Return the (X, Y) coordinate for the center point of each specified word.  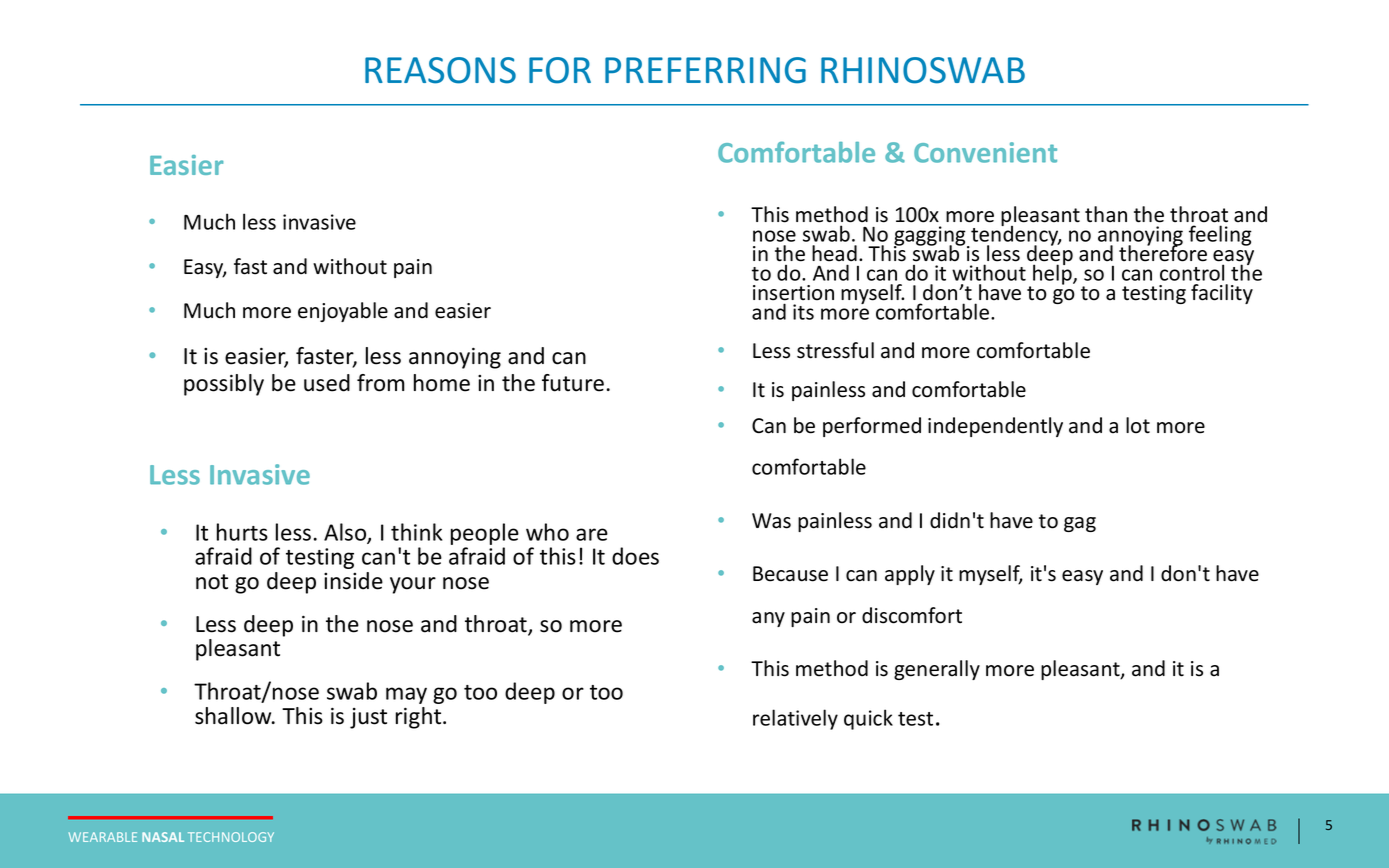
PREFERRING (705, 70)
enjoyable (343, 312)
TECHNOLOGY (231, 837)
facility (1222, 294)
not (212, 582)
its (803, 312)
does (635, 556)
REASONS (440, 70)
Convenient (985, 152)
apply (910, 575)
